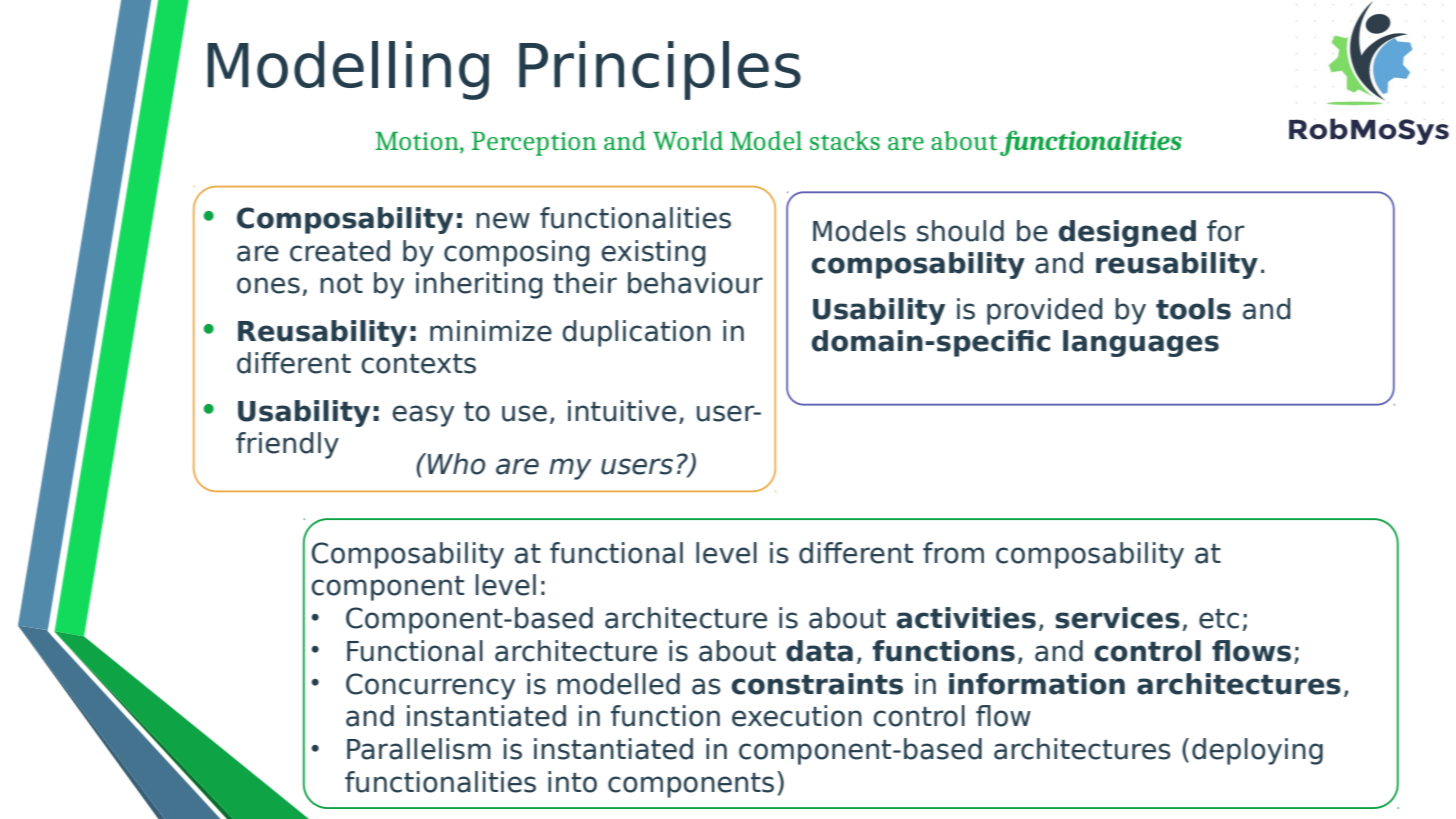 The height and width of the screenshot is (819, 1456). Describe the element at coordinates (636, 333) in the screenshot. I see `duplication` at that location.
